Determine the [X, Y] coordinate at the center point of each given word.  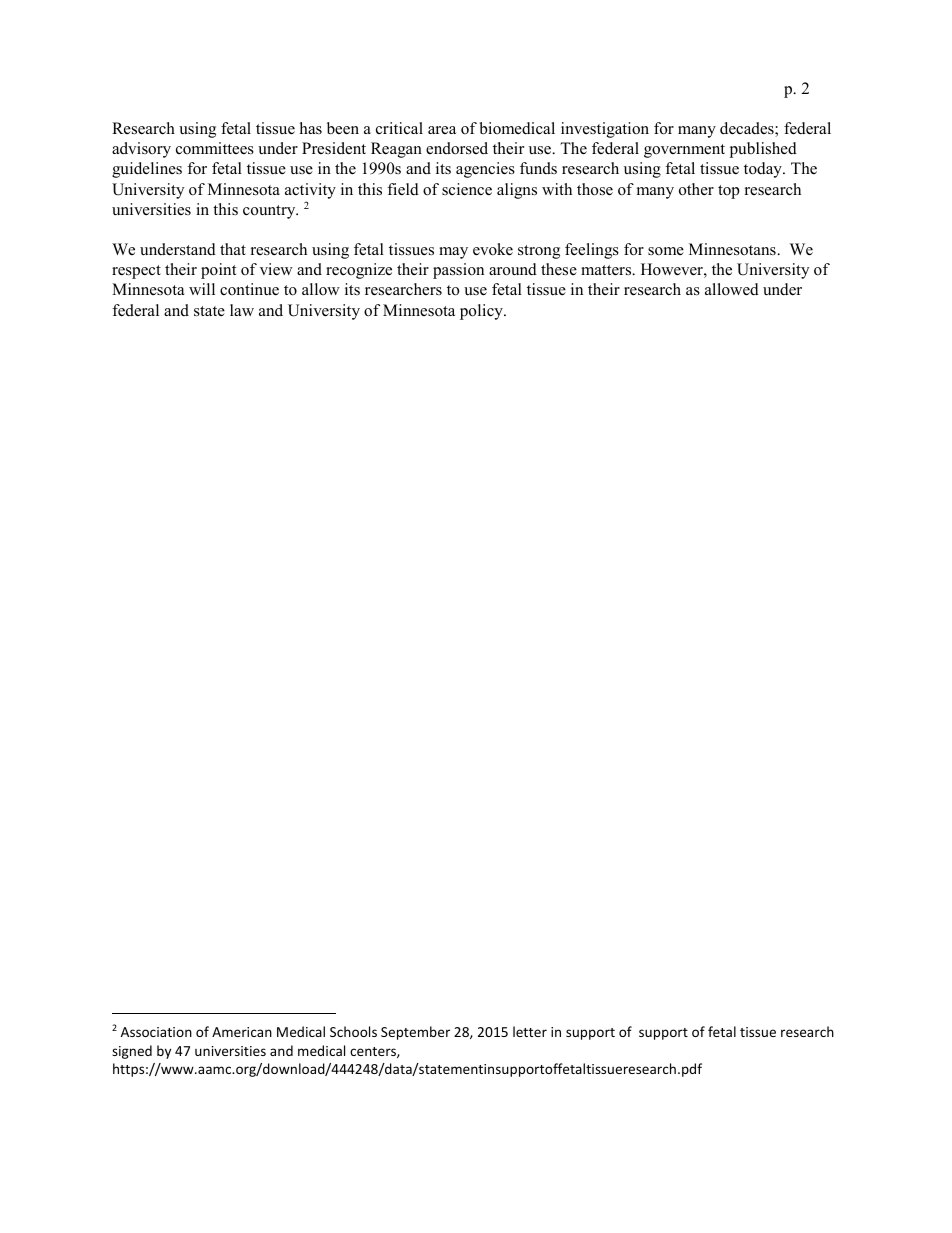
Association [156, 1032]
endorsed [457, 148]
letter [530, 1031]
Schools [353, 1031]
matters [607, 270]
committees [215, 148]
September [415, 1033]
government [684, 151]
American [242, 1032]
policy [482, 312]
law [242, 310]
